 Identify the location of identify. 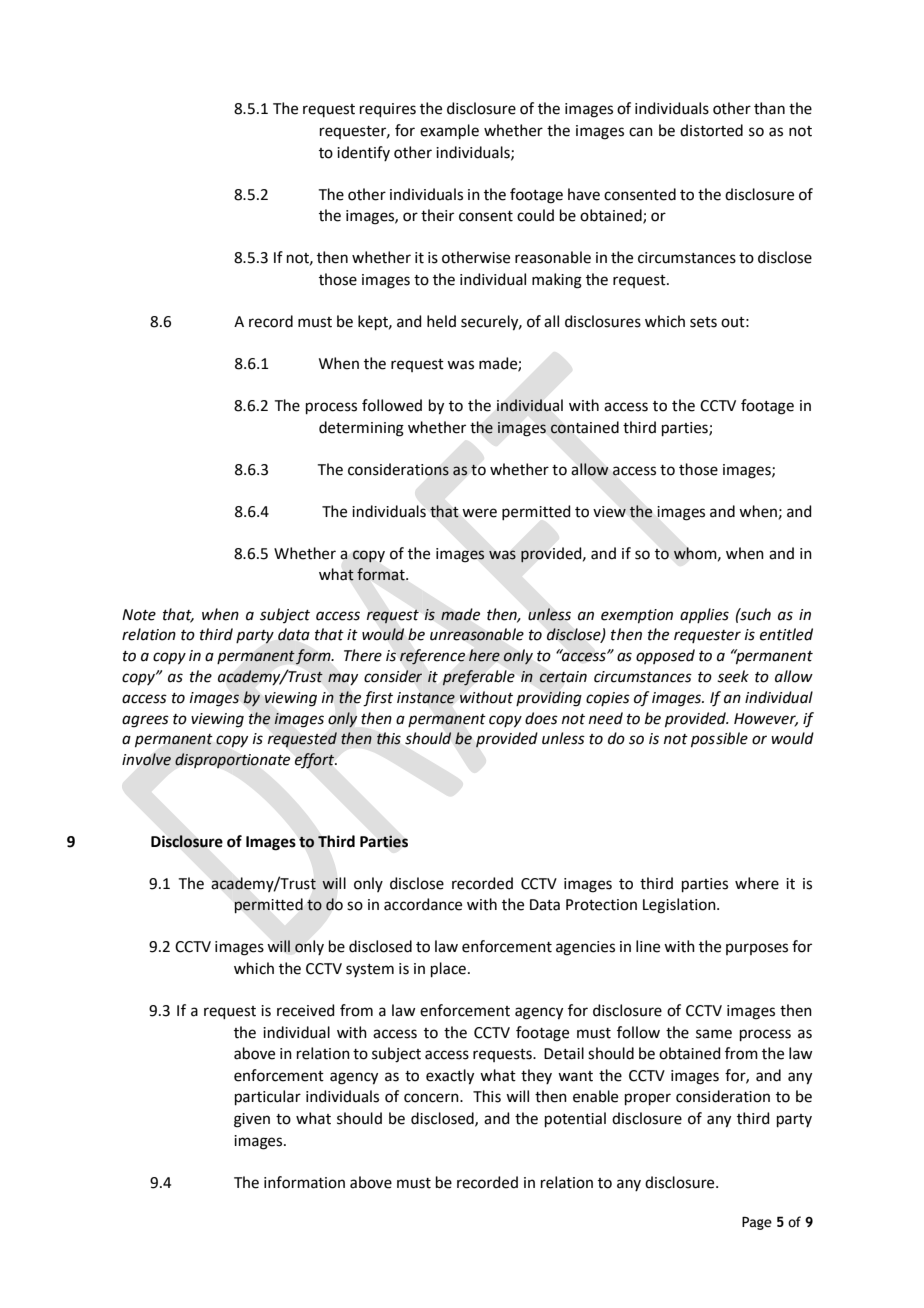
(363, 153).
